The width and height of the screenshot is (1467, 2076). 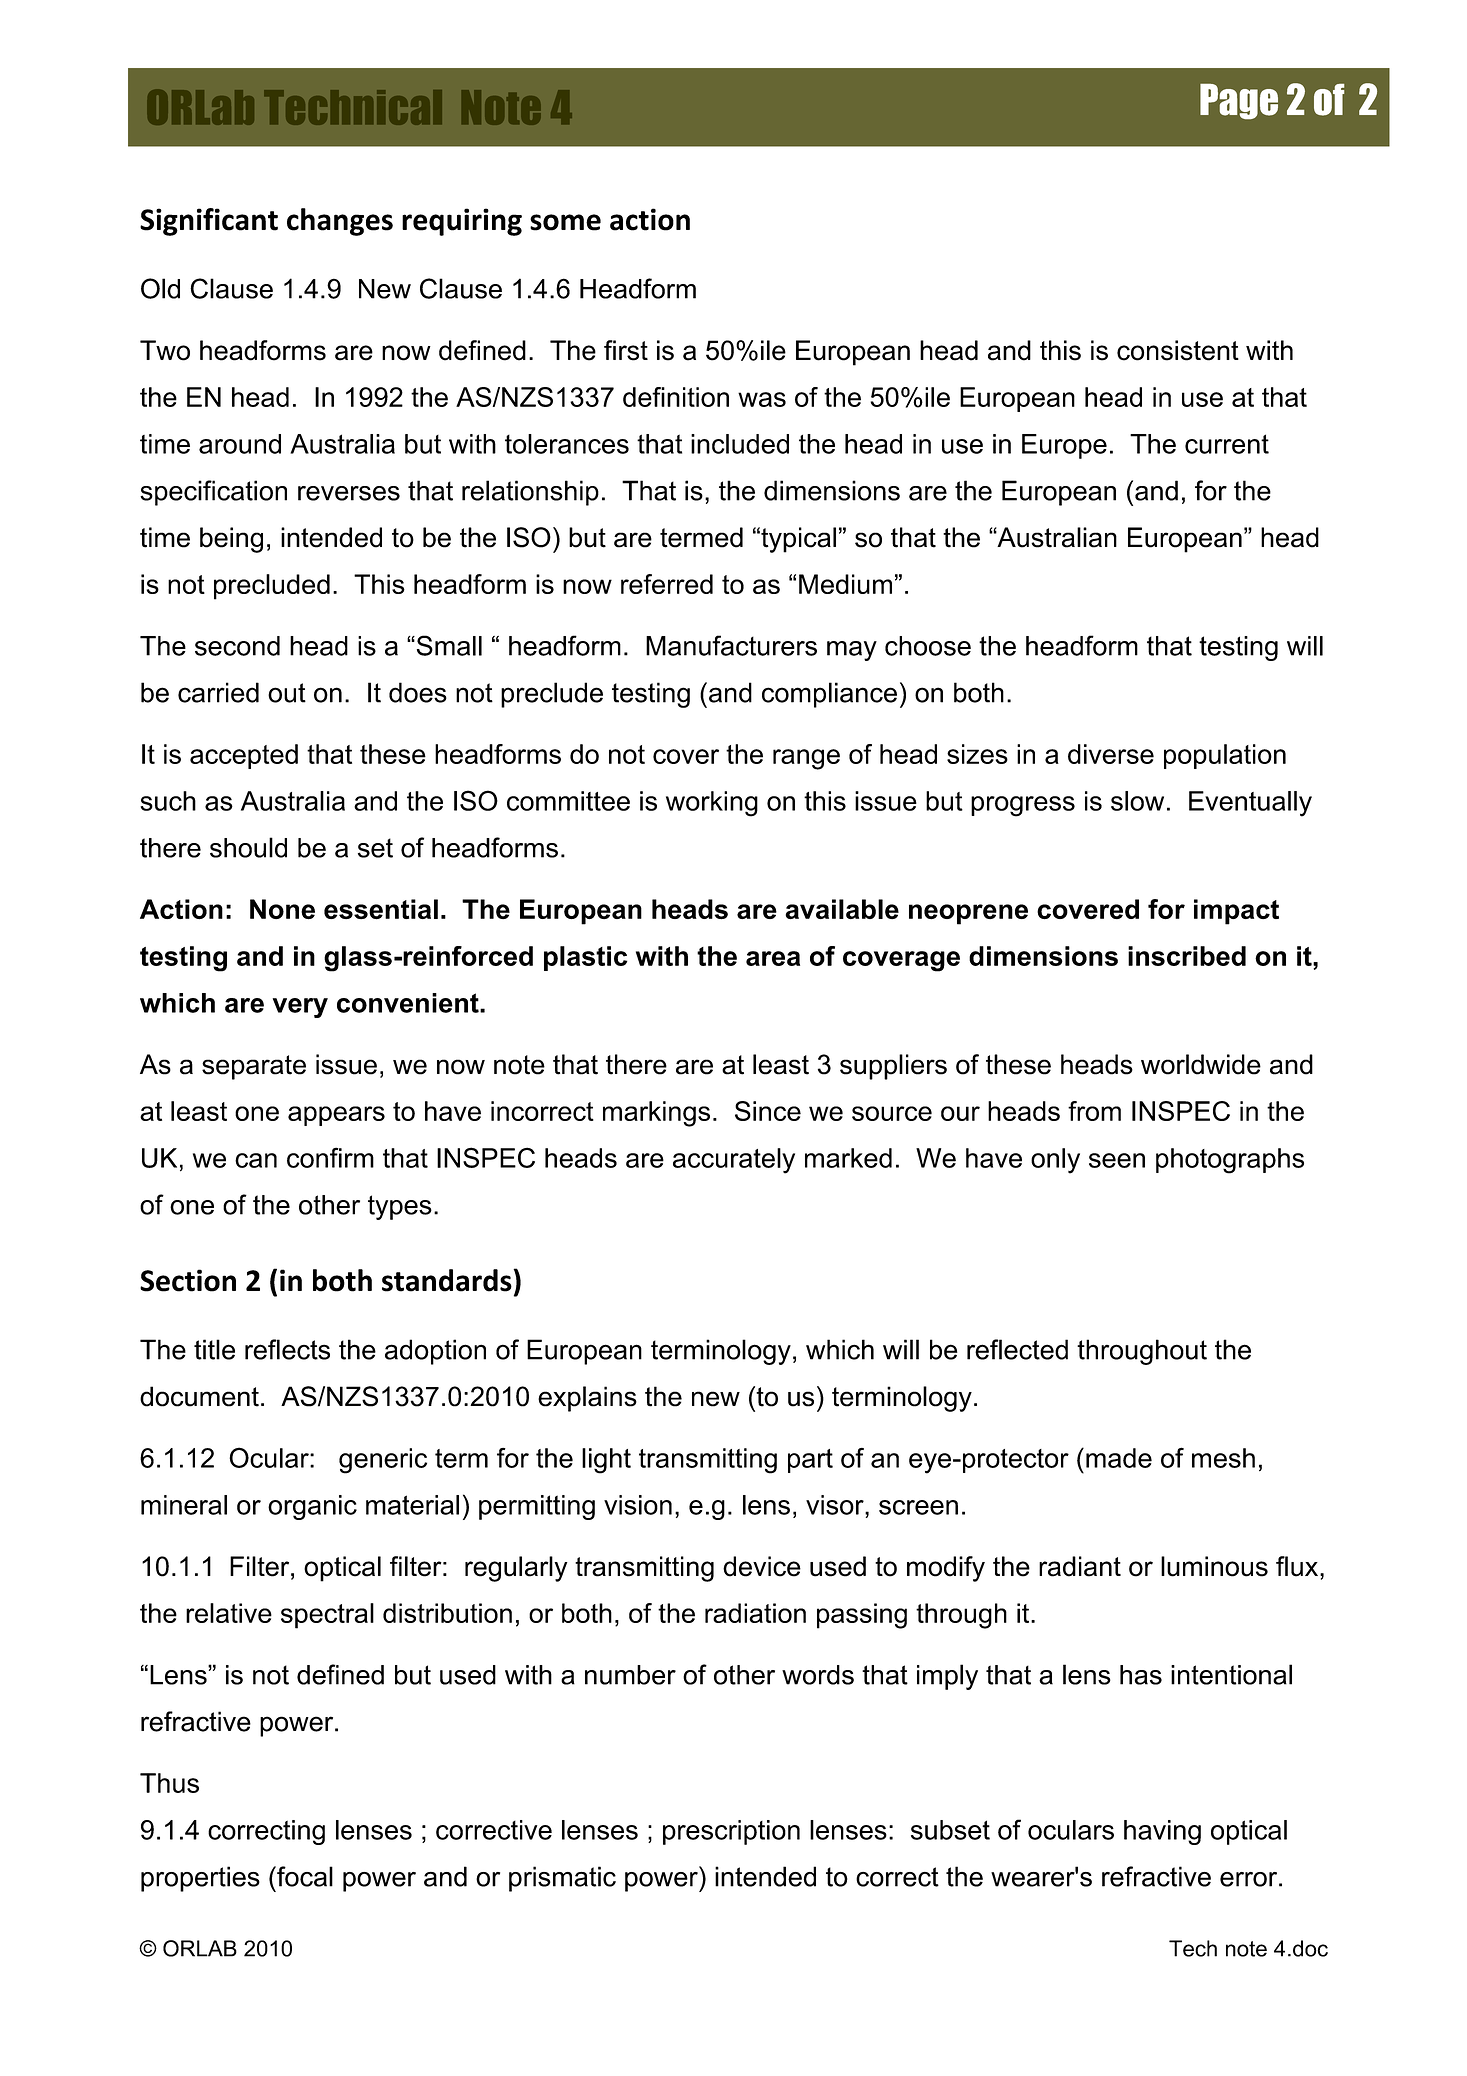 What do you see at coordinates (304, 1876) in the screenshot?
I see `focal` at bounding box center [304, 1876].
